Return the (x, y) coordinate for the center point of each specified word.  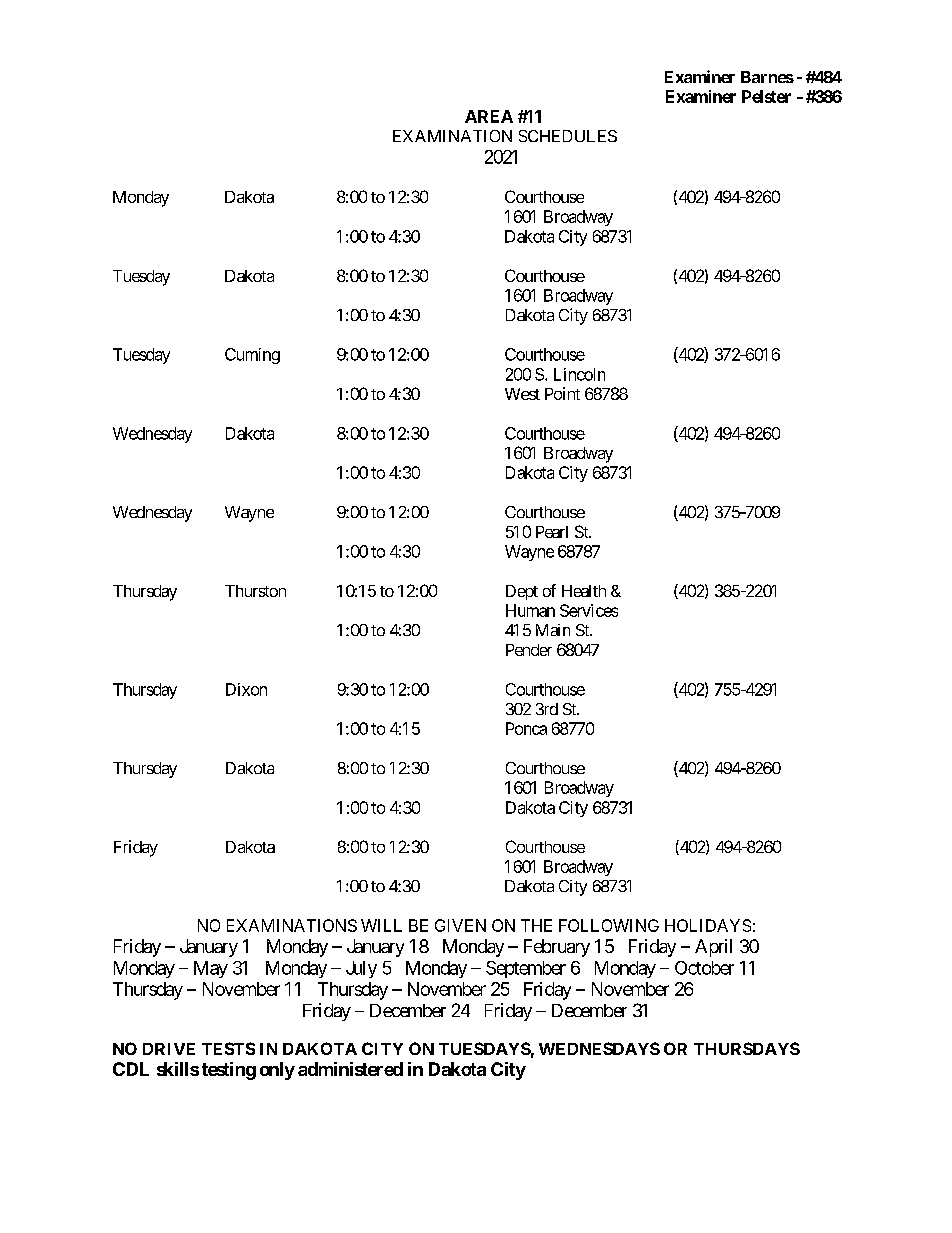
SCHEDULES (568, 136)
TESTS (228, 1048)
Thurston (255, 591)
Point (562, 393)
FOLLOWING (609, 925)
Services (589, 610)
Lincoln (579, 374)
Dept (522, 592)
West (522, 394)
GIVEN (460, 925)
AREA (489, 116)
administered (350, 1069)
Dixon (246, 689)
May (211, 969)
